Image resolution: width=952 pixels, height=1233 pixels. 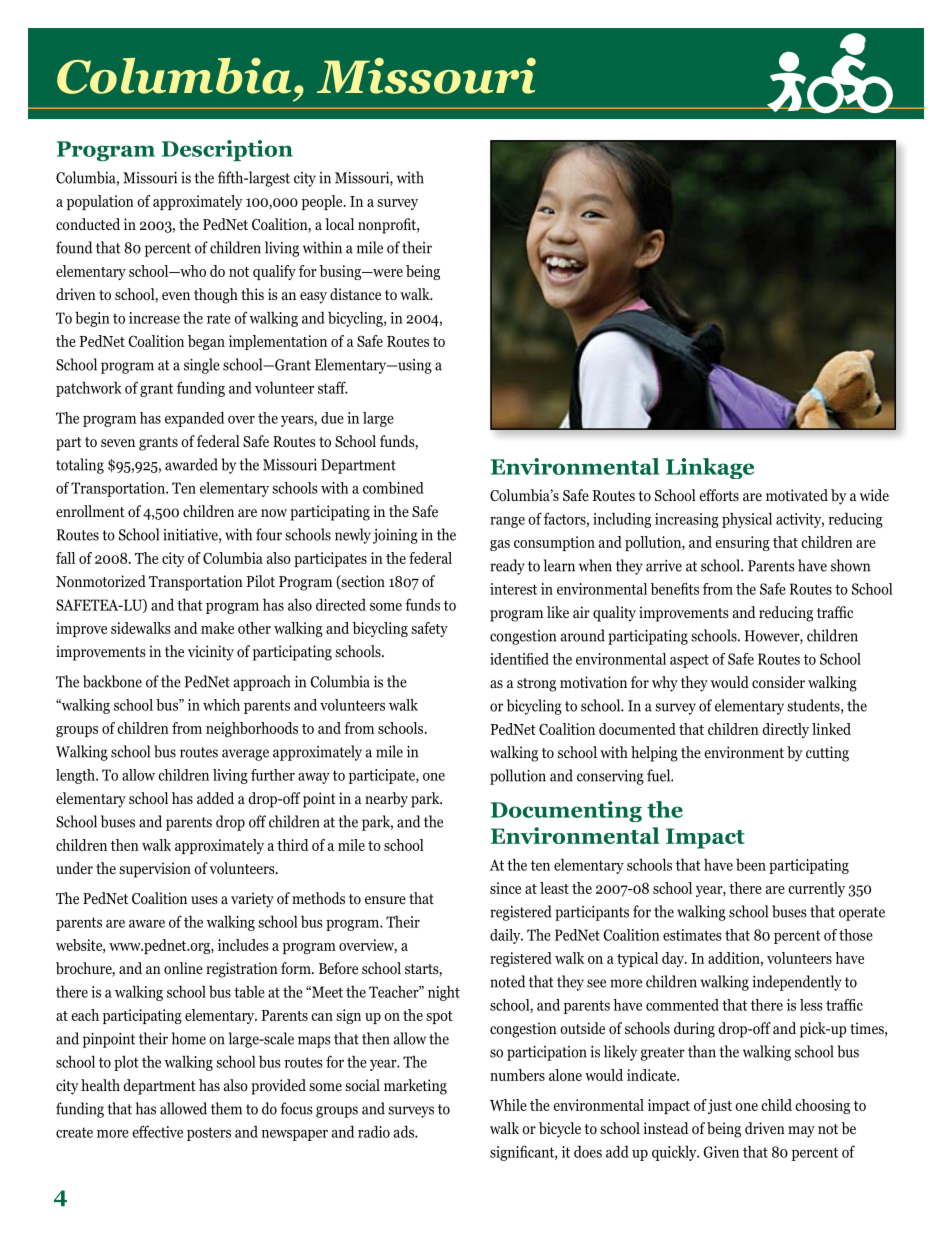 I want to click on population, so click(x=100, y=202).
